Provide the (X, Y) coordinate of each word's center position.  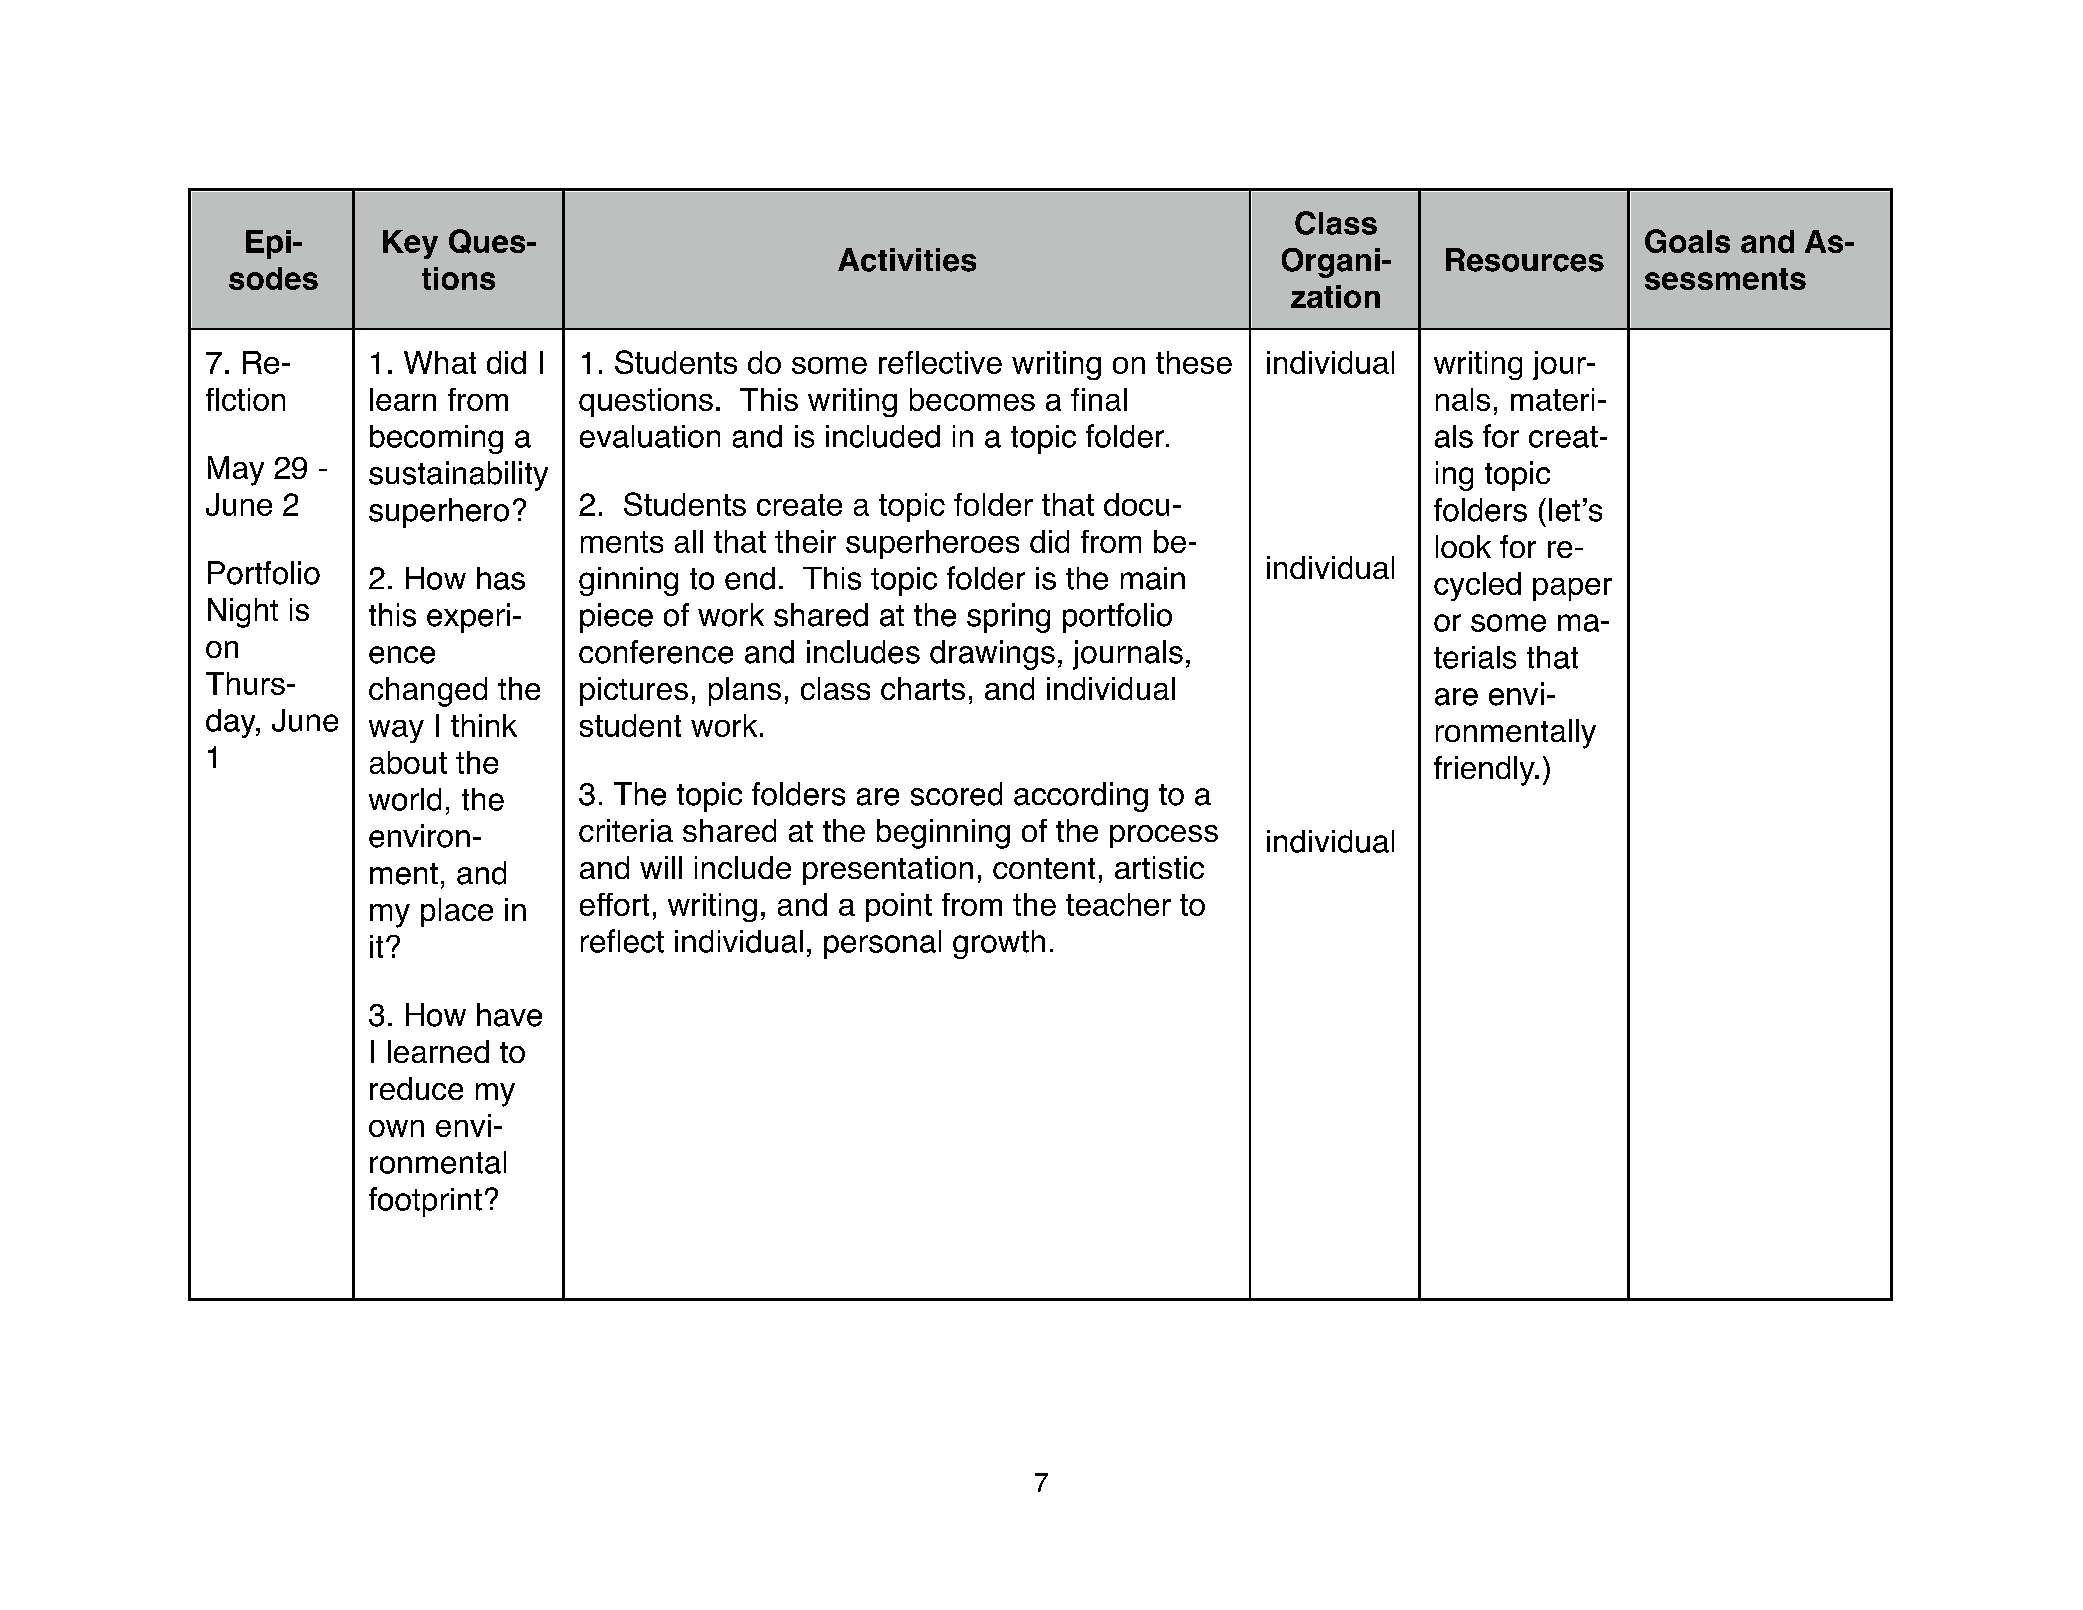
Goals (1687, 241)
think (484, 725)
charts (923, 688)
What (440, 362)
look (1463, 546)
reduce (416, 1088)
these (1194, 362)
